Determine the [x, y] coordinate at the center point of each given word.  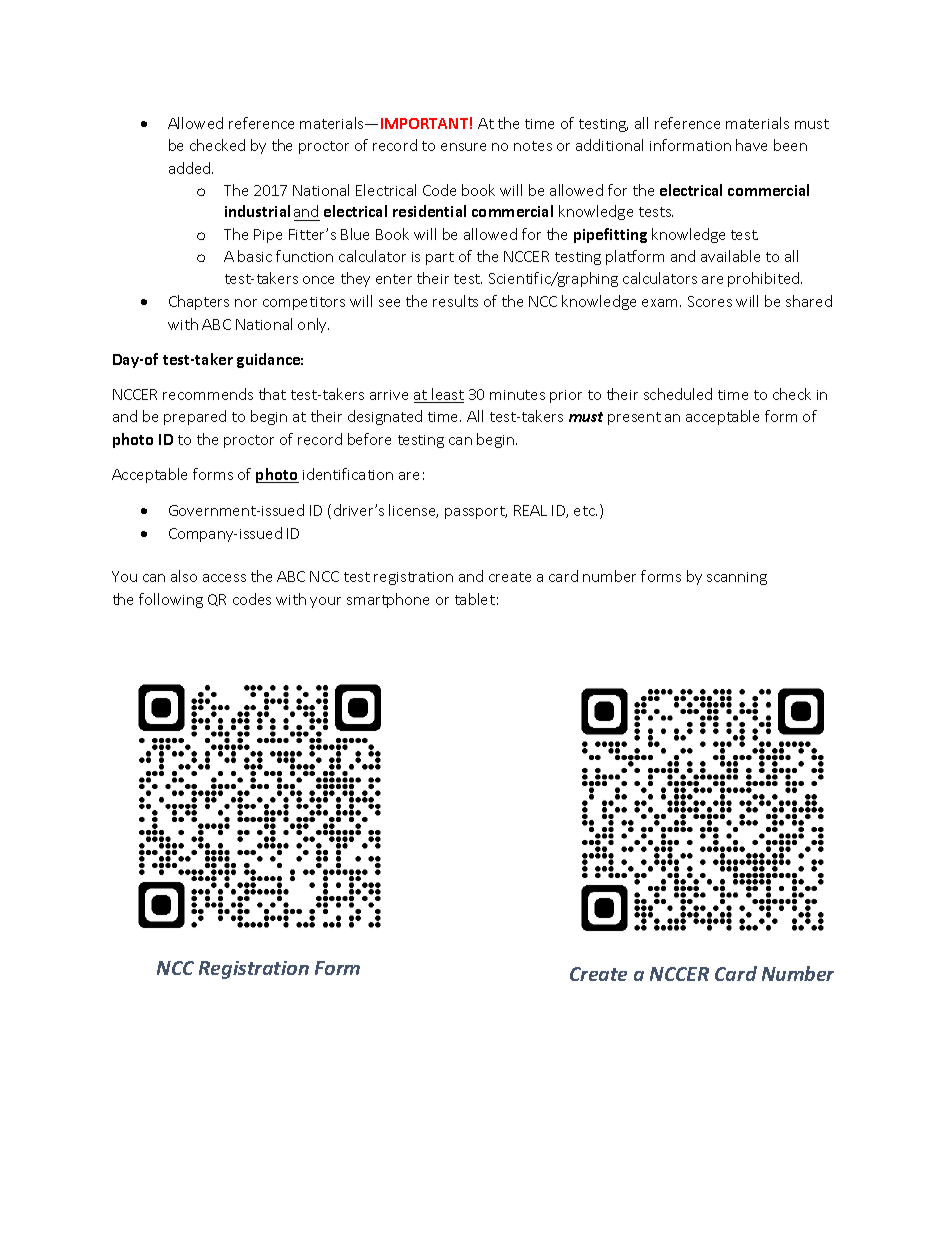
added [191, 168]
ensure [463, 147]
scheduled [678, 394]
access [224, 578]
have [751, 145]
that [272, 394]
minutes [517, 395]
